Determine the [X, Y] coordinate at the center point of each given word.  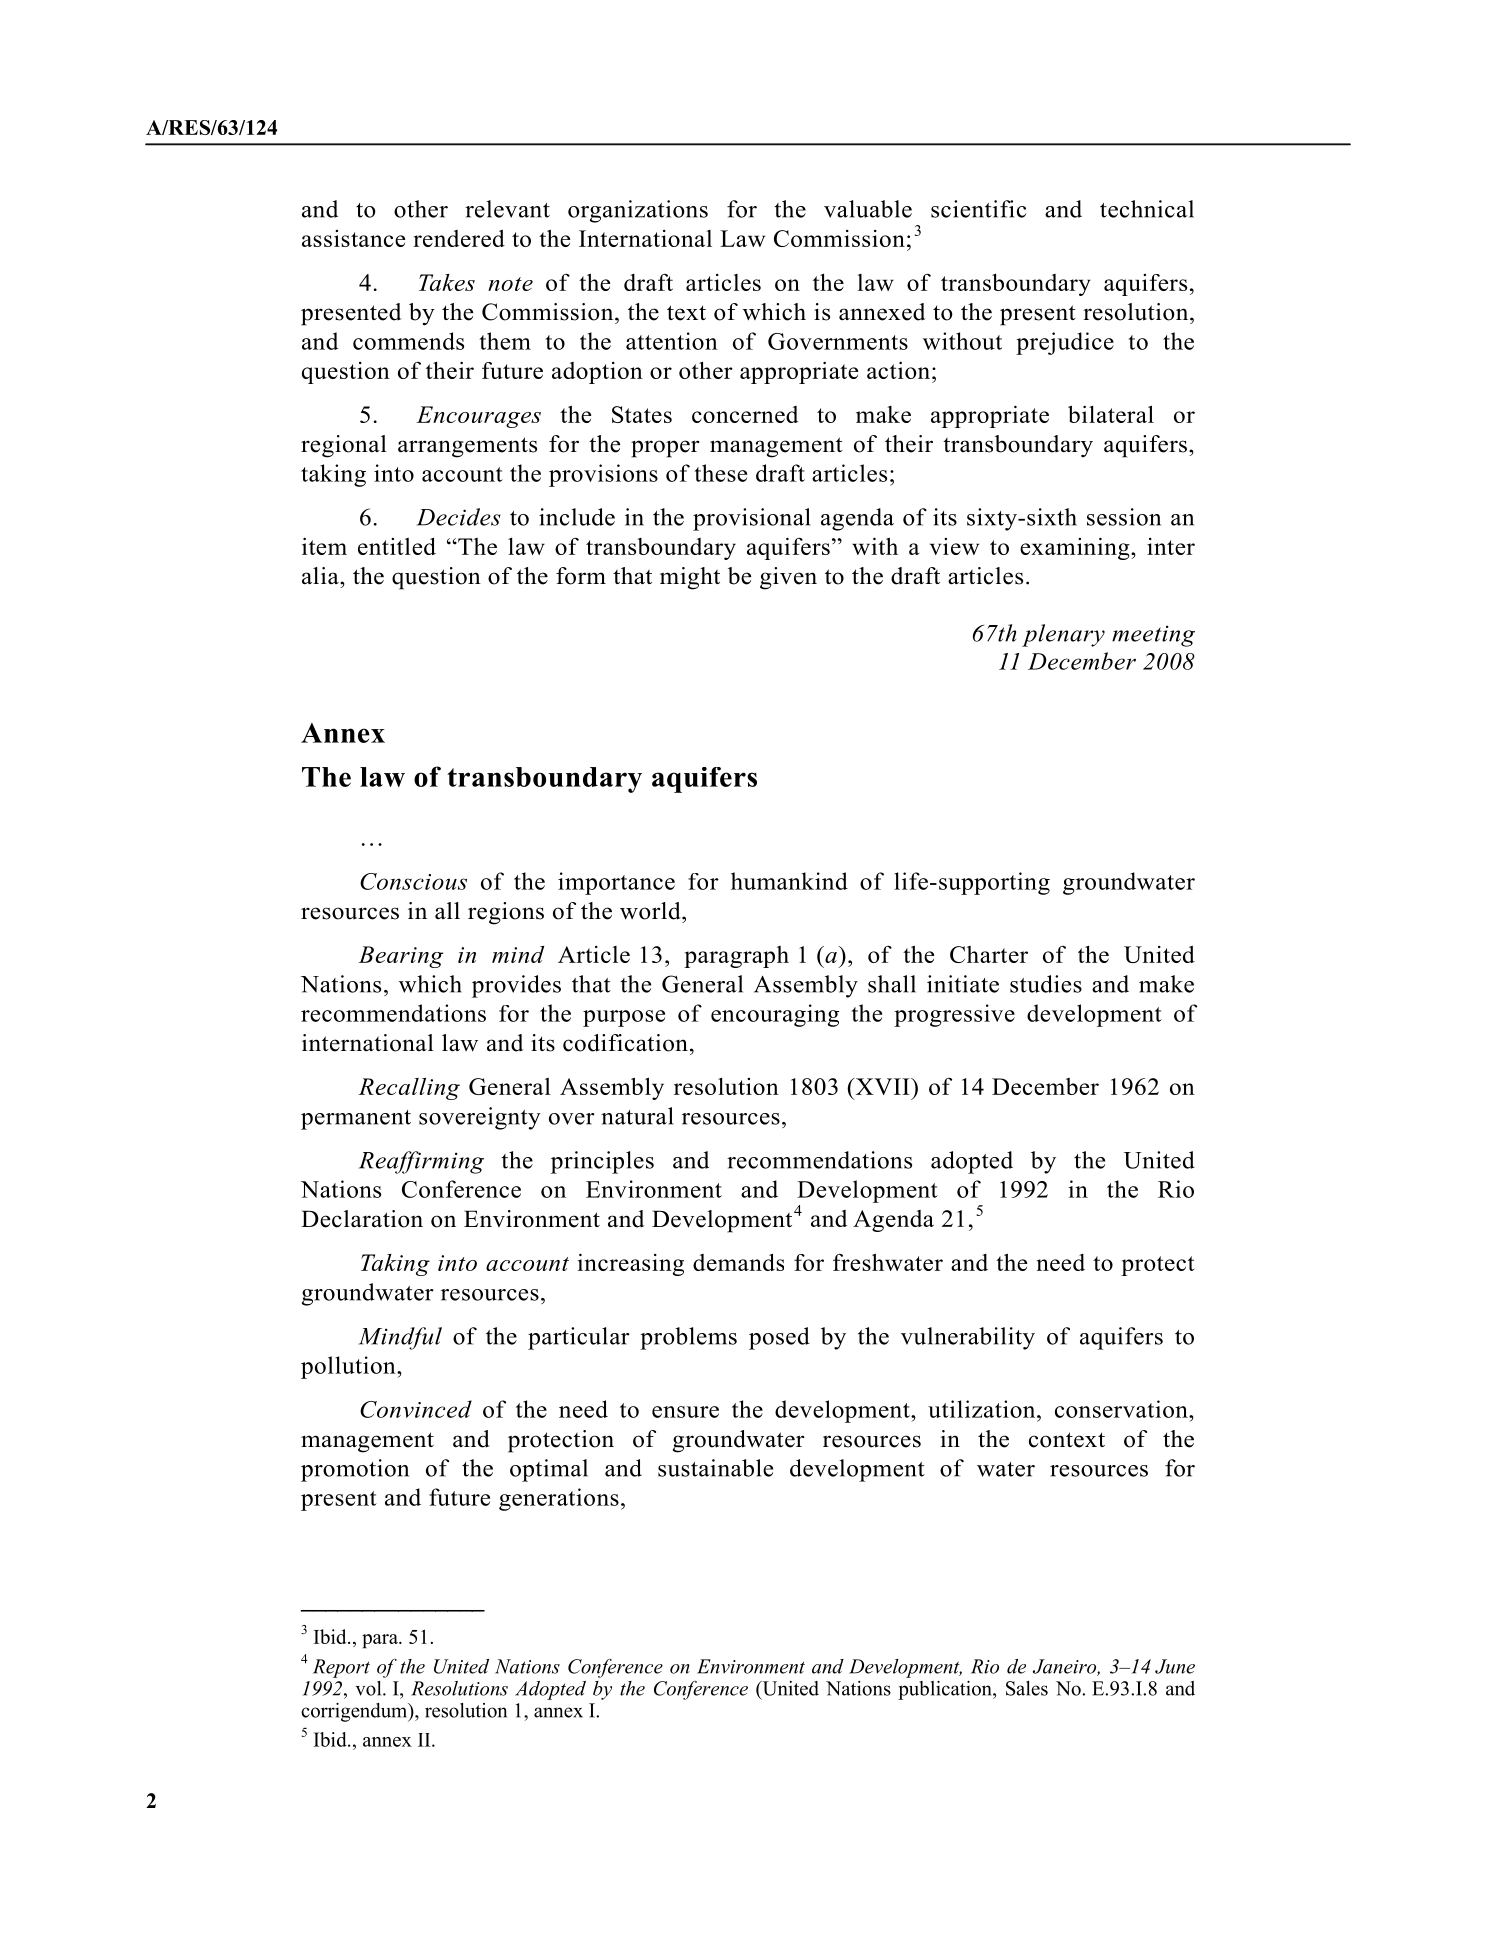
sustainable [715, 1468]
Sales [1027, 1688]
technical [1147, 209]
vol [369, 1688]
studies [1046, 984]
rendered [459, 238]
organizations [638, 211]
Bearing [400, 957]
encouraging [775, 1015]
